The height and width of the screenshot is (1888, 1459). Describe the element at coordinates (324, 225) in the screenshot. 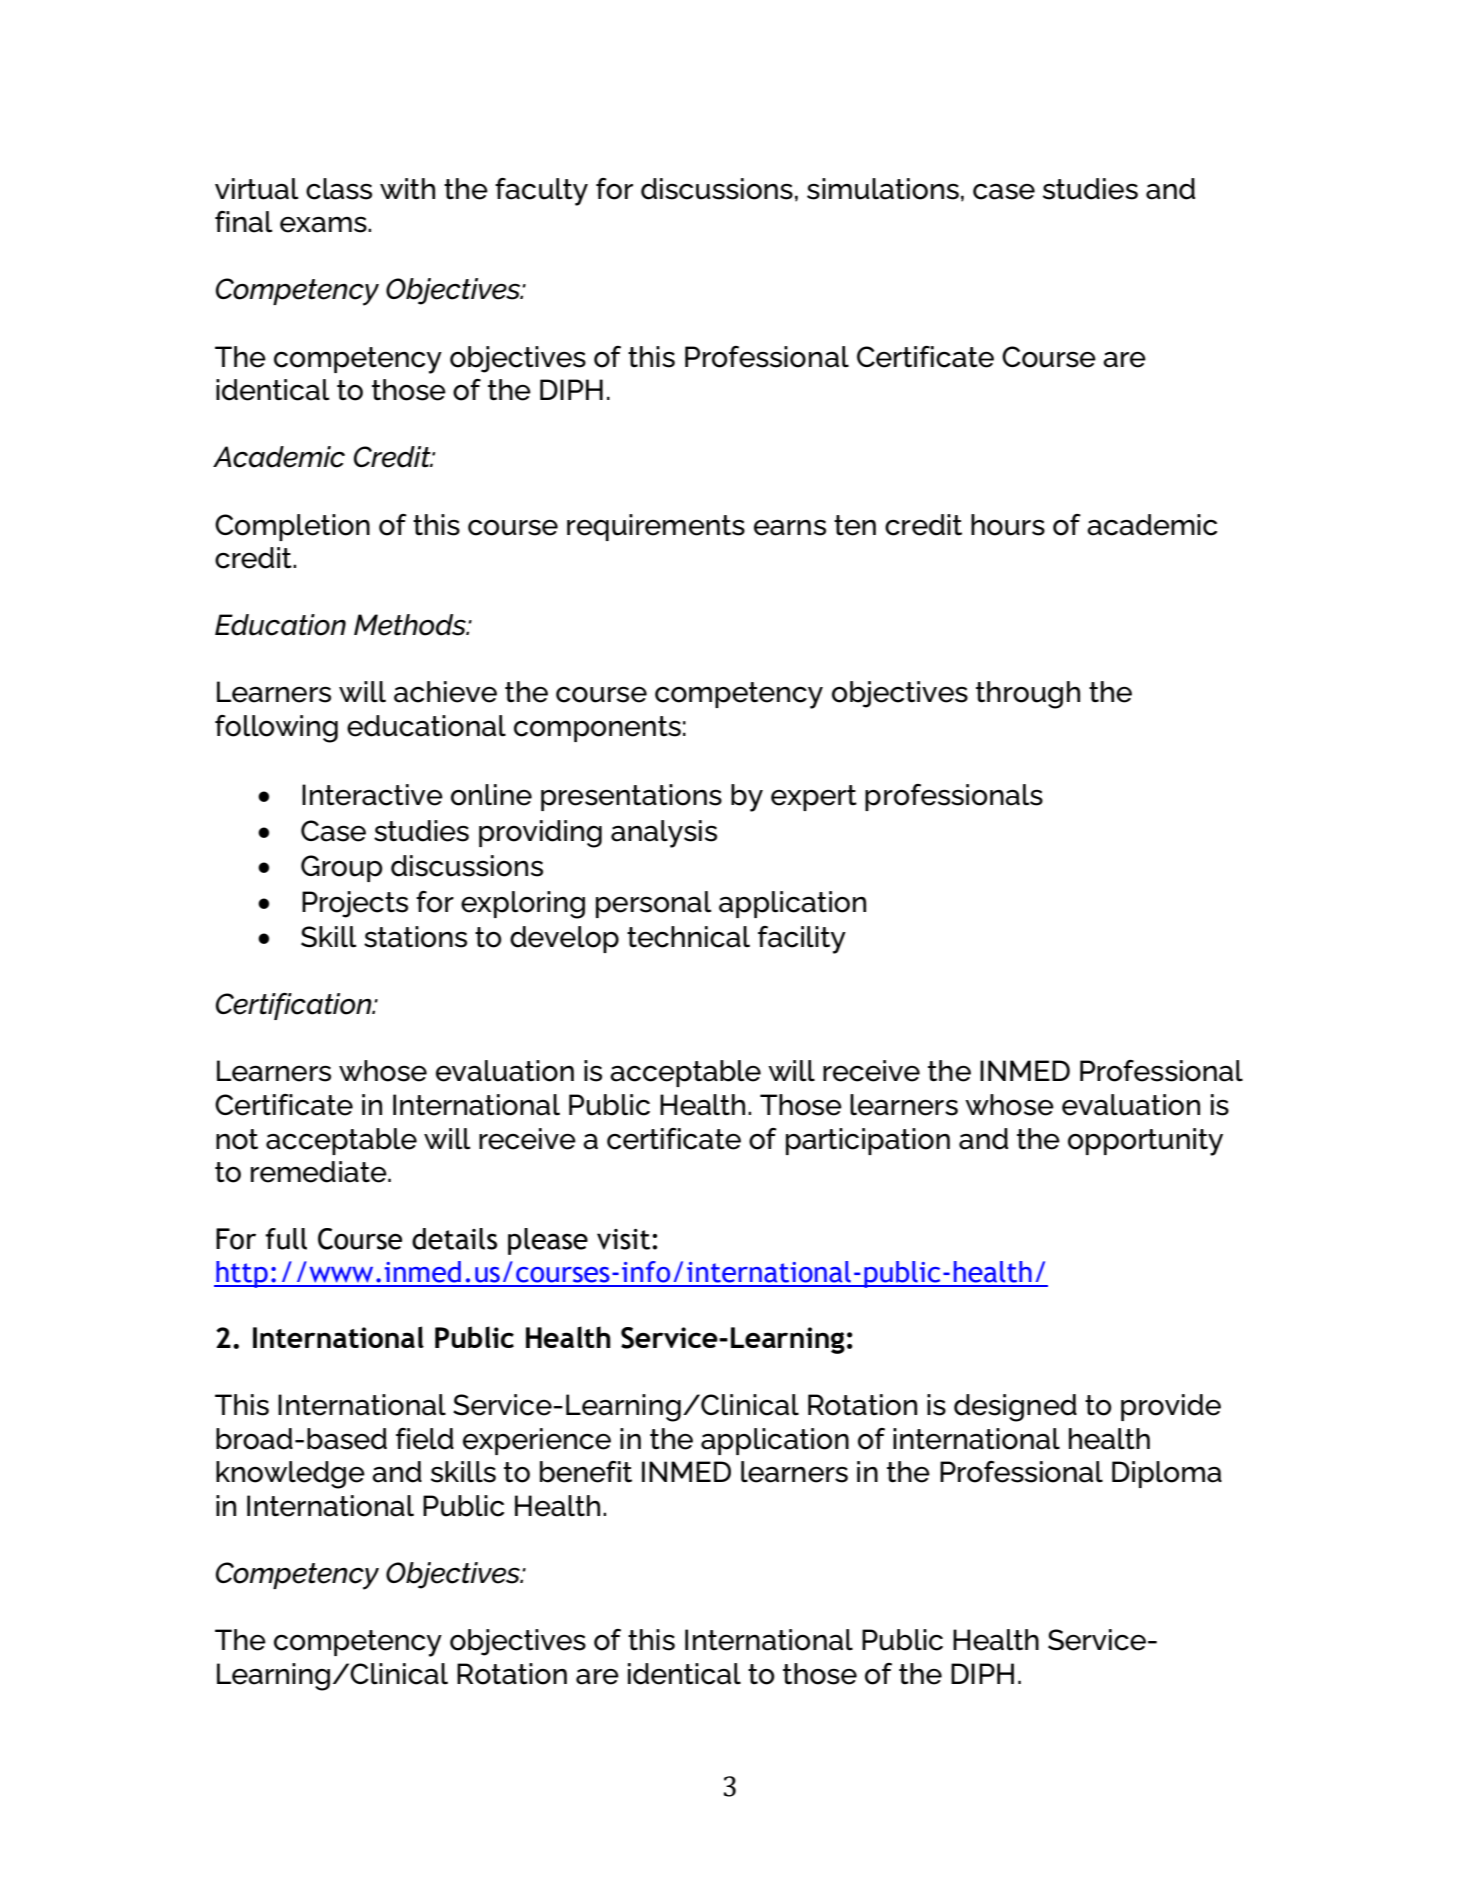

I see `exams` at that location.
